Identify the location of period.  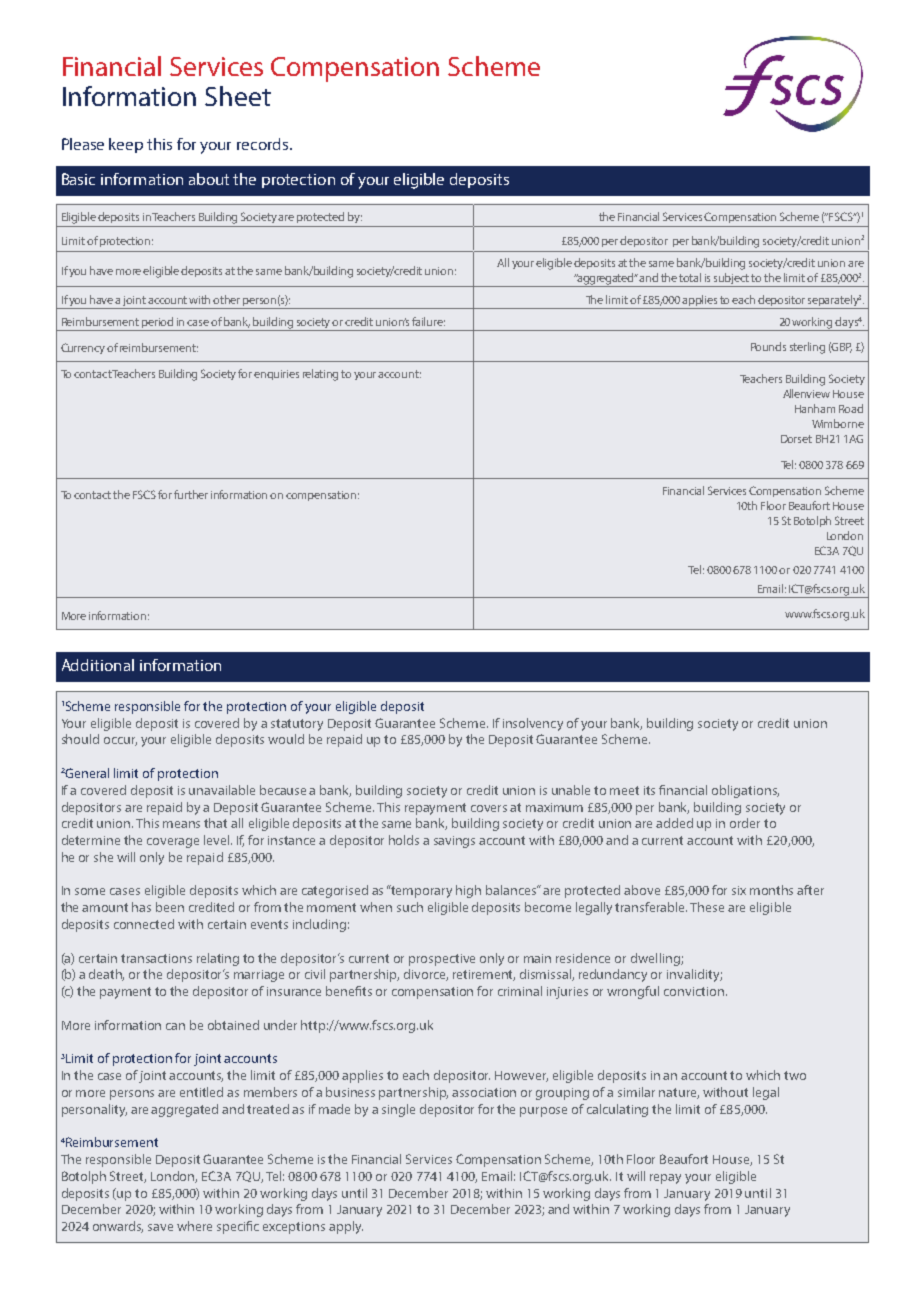
(158, 324).
